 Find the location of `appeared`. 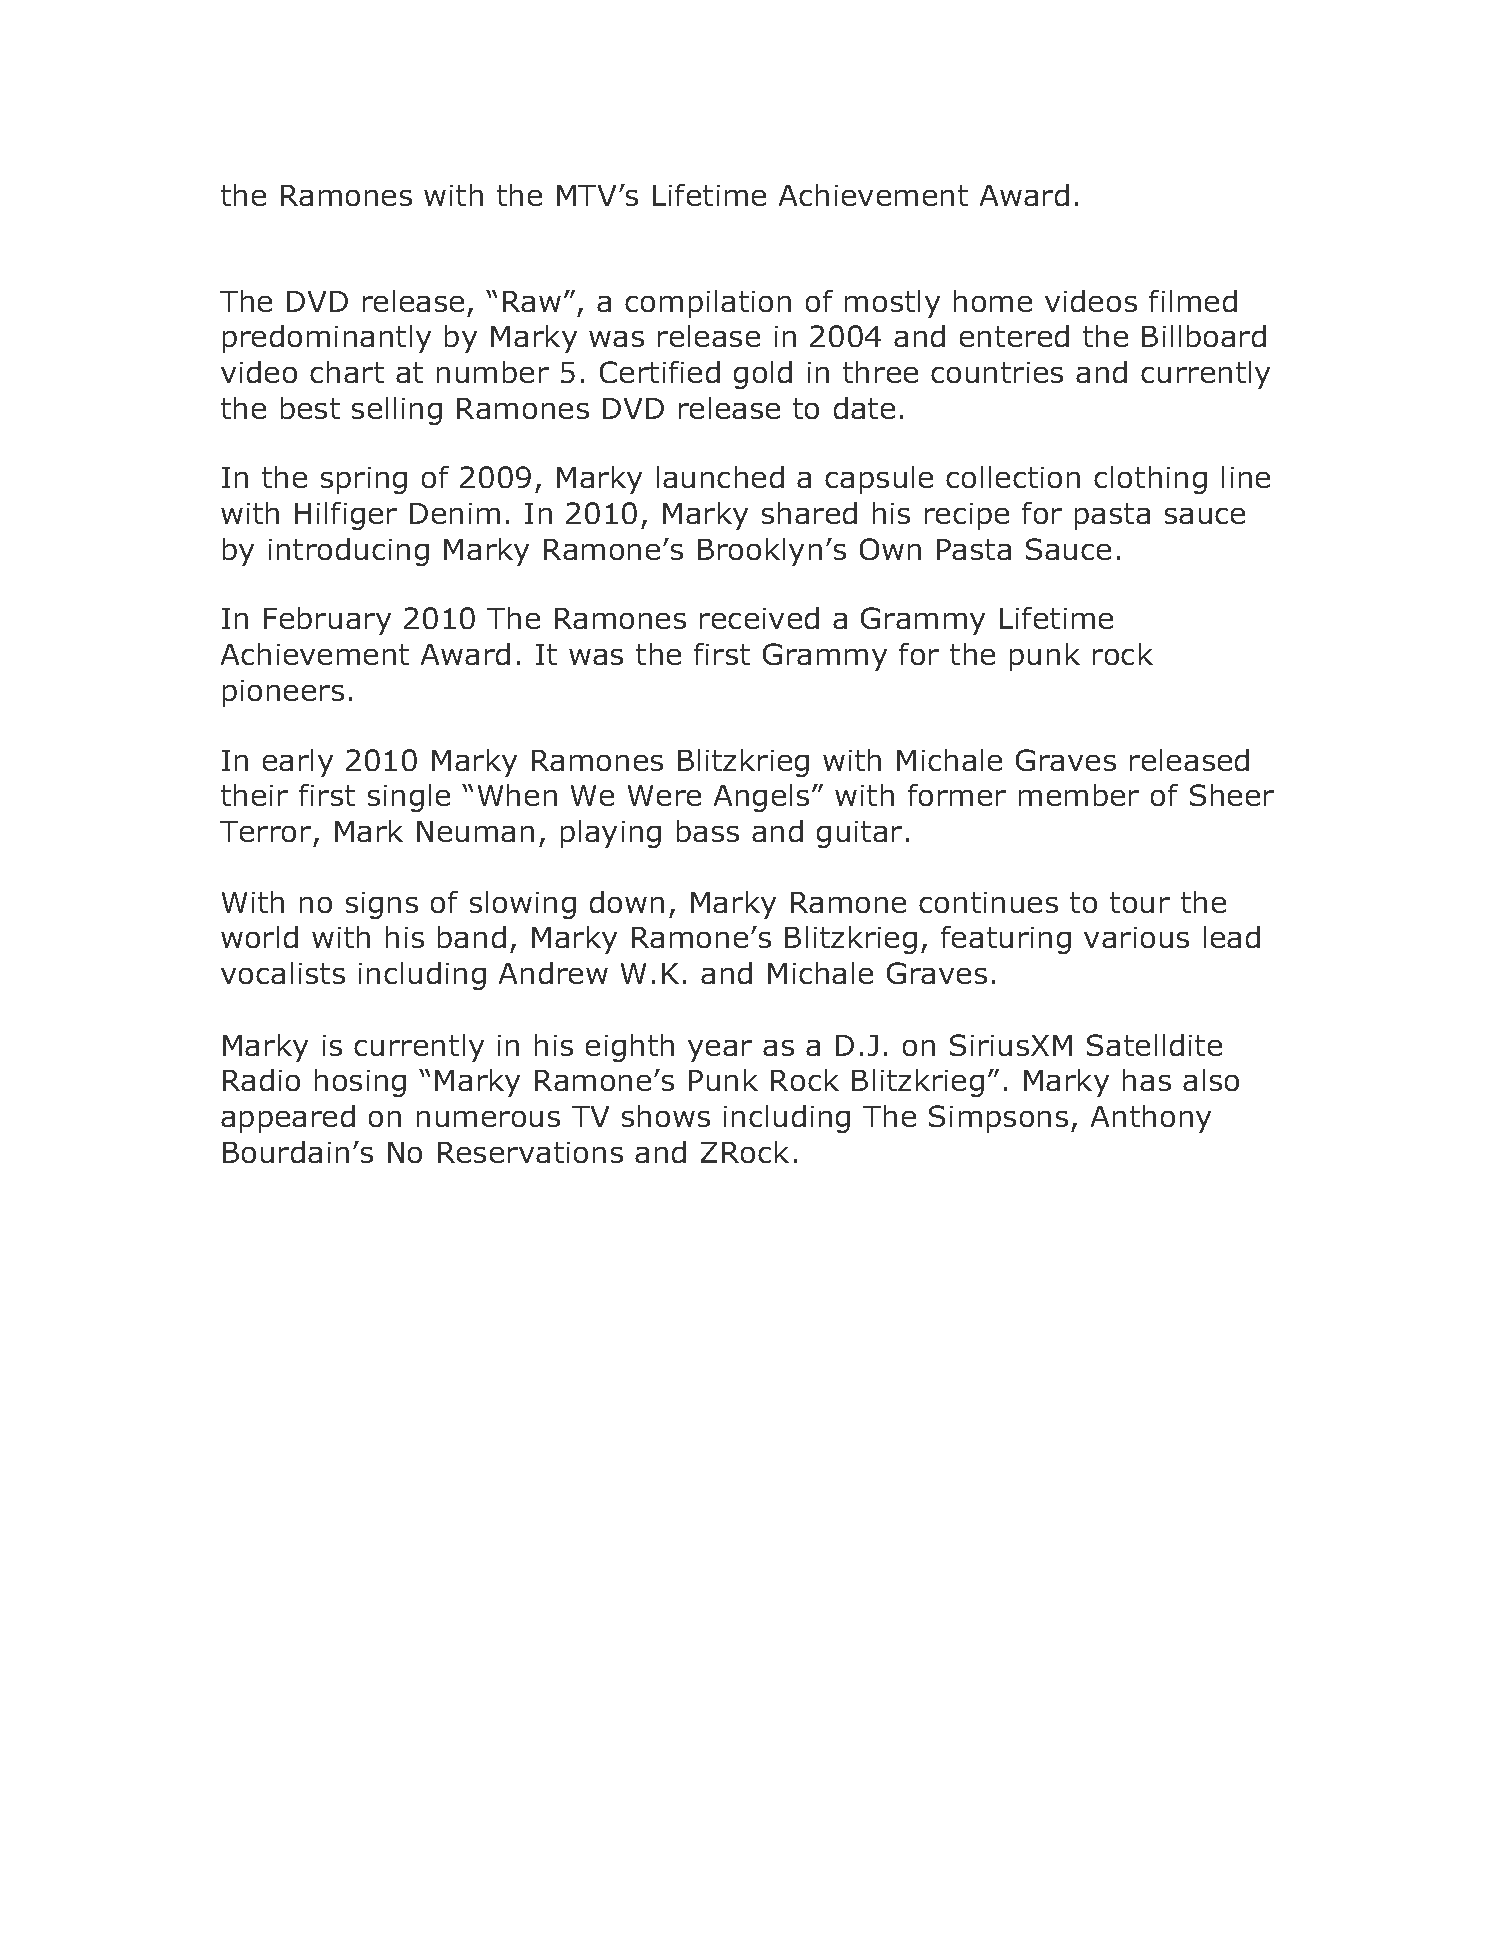

appeared is located at coordinates (288, 1119).
